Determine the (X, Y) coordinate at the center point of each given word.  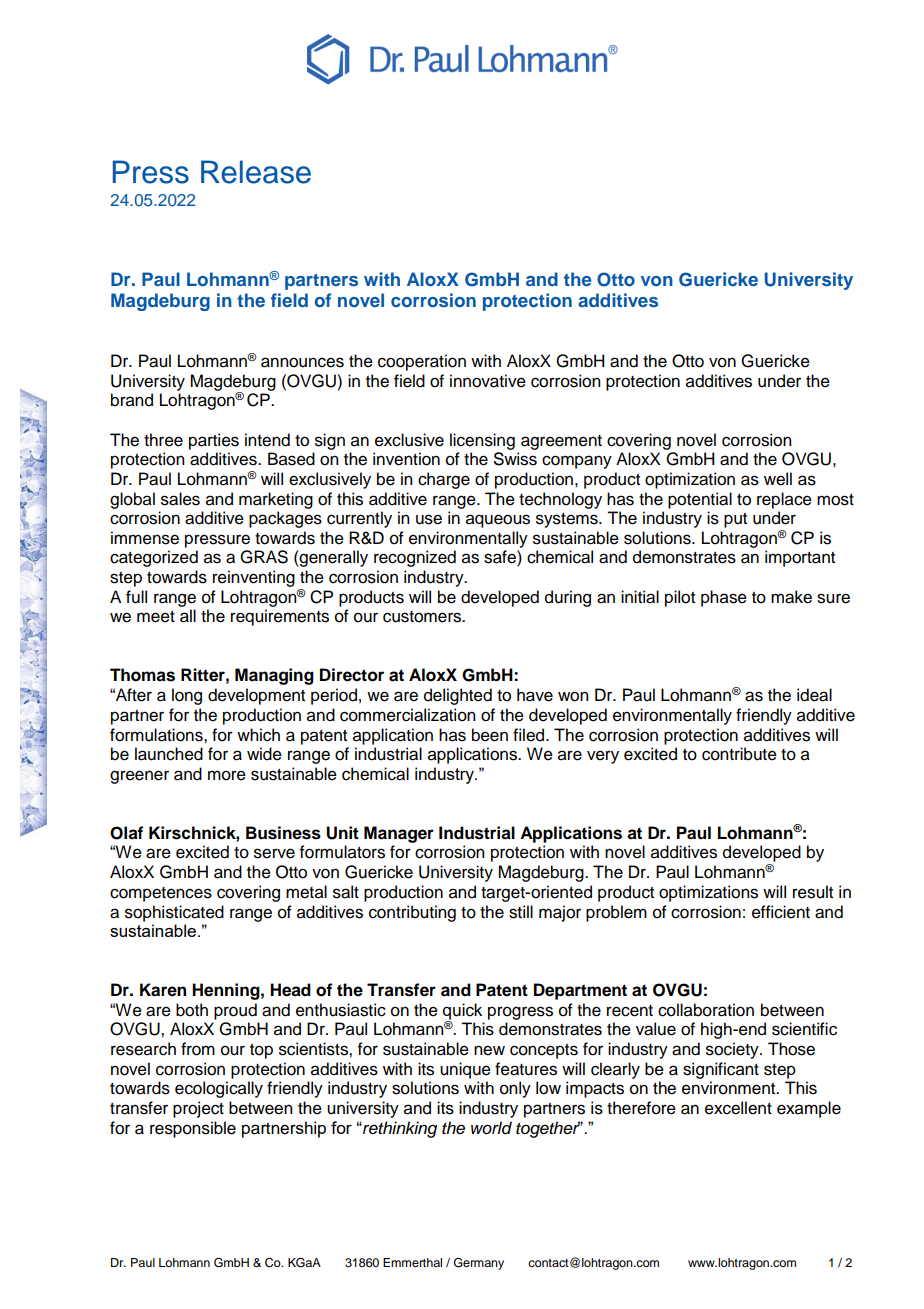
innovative (488, 381)
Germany (479, 1263)
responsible (193, 1129)
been (490, 735)
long (187, 696)
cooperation (422, 362)
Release (256, 172)
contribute (739, 754)
